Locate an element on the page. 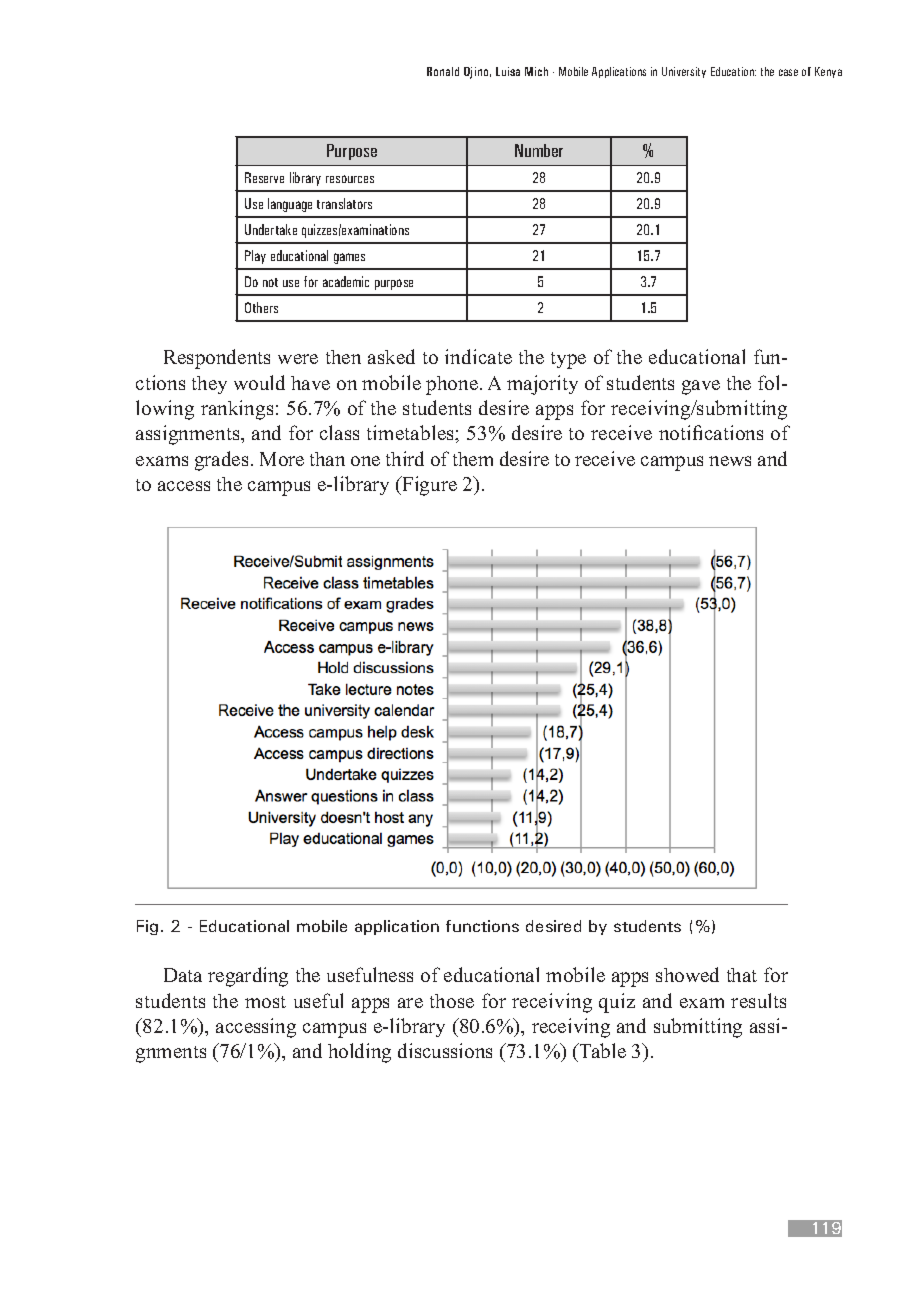 The width and height of the image is (924, 1305). case is located at coordinates (788, 72).
